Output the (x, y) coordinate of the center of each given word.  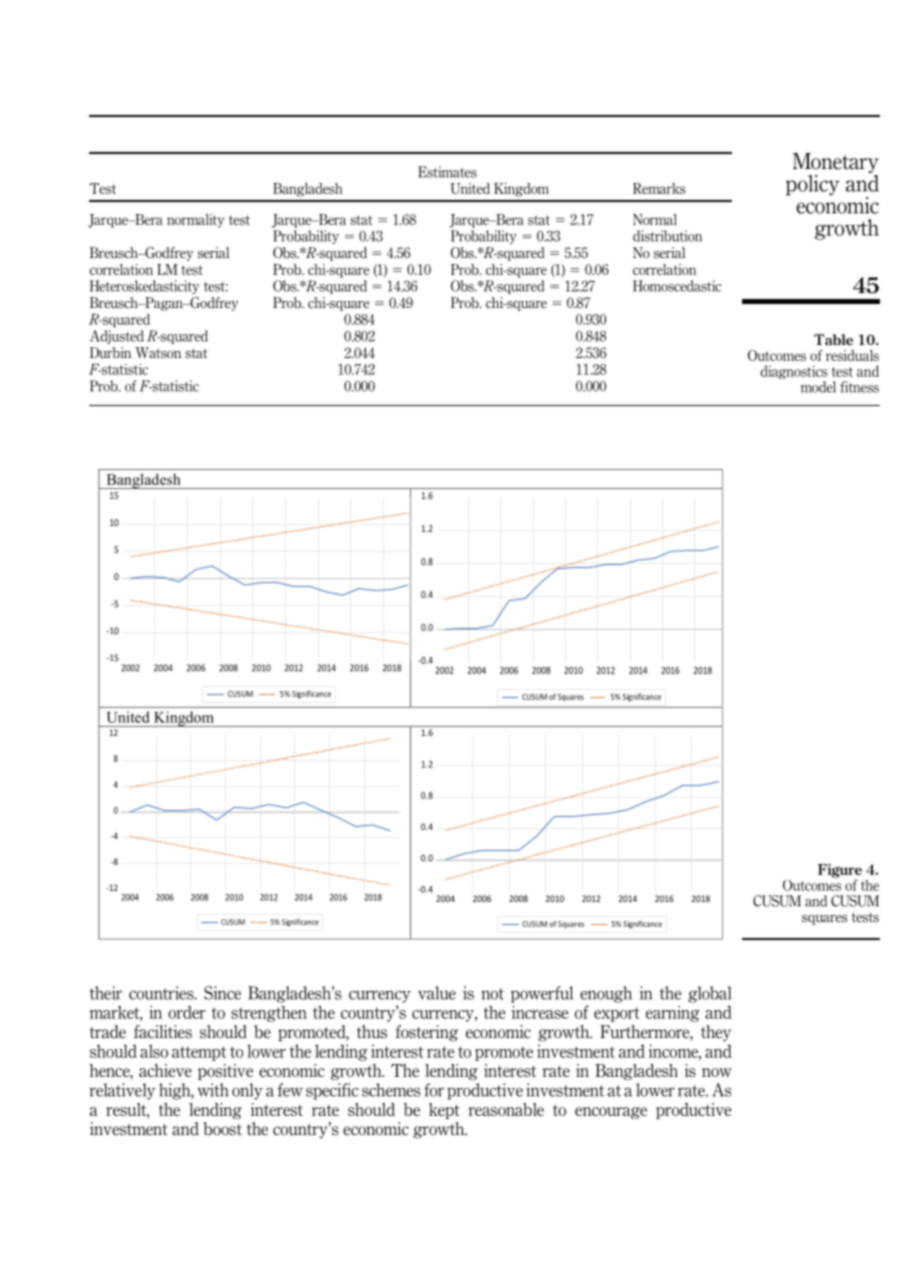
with (213, 1090)
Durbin (110, 352)
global (709, 994)
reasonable (506, 1109)
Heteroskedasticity (145, 287)
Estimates (447, 172)
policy (813, 185)
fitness (859, 387)
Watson (158, 352)
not (492, 994)
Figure (840, 872)
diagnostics (794, 373)
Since (222, 993)
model (818, 387)
